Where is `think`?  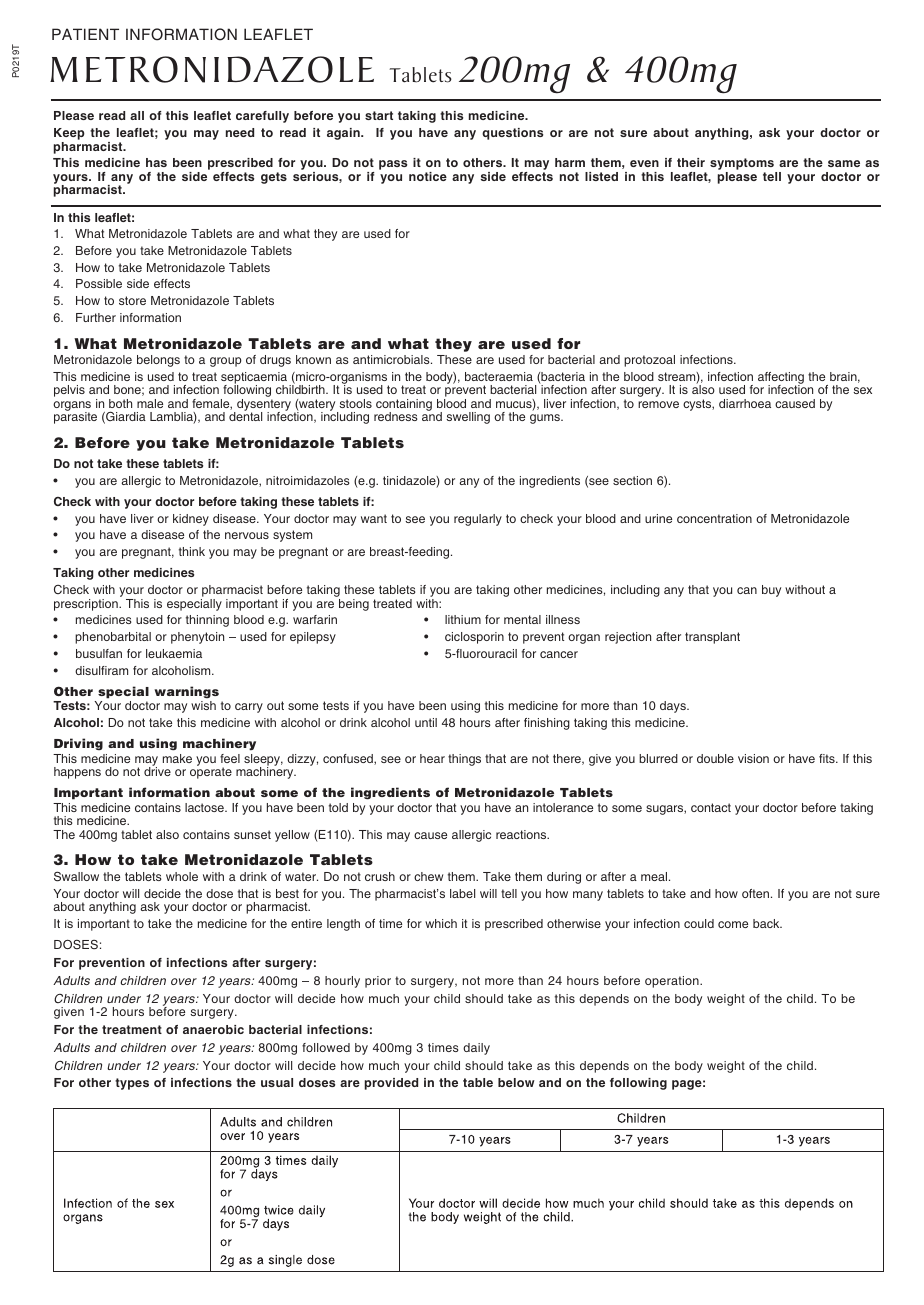 think is located at coordinates (192, 551).
